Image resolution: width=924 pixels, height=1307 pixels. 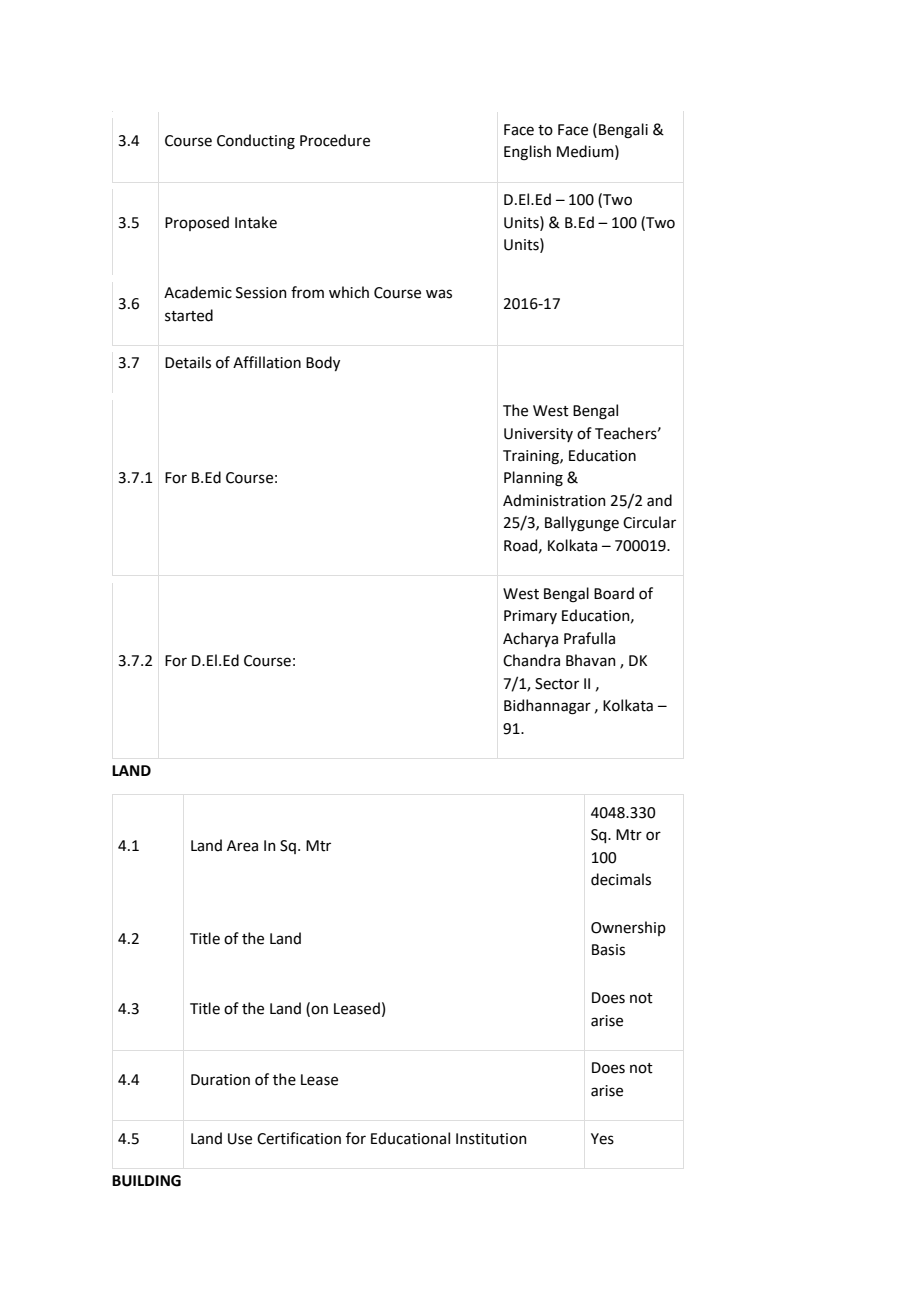 What do you see at coordinates (621, 879) in the document?
I see `decimals` at bounding box center [621, 879].
